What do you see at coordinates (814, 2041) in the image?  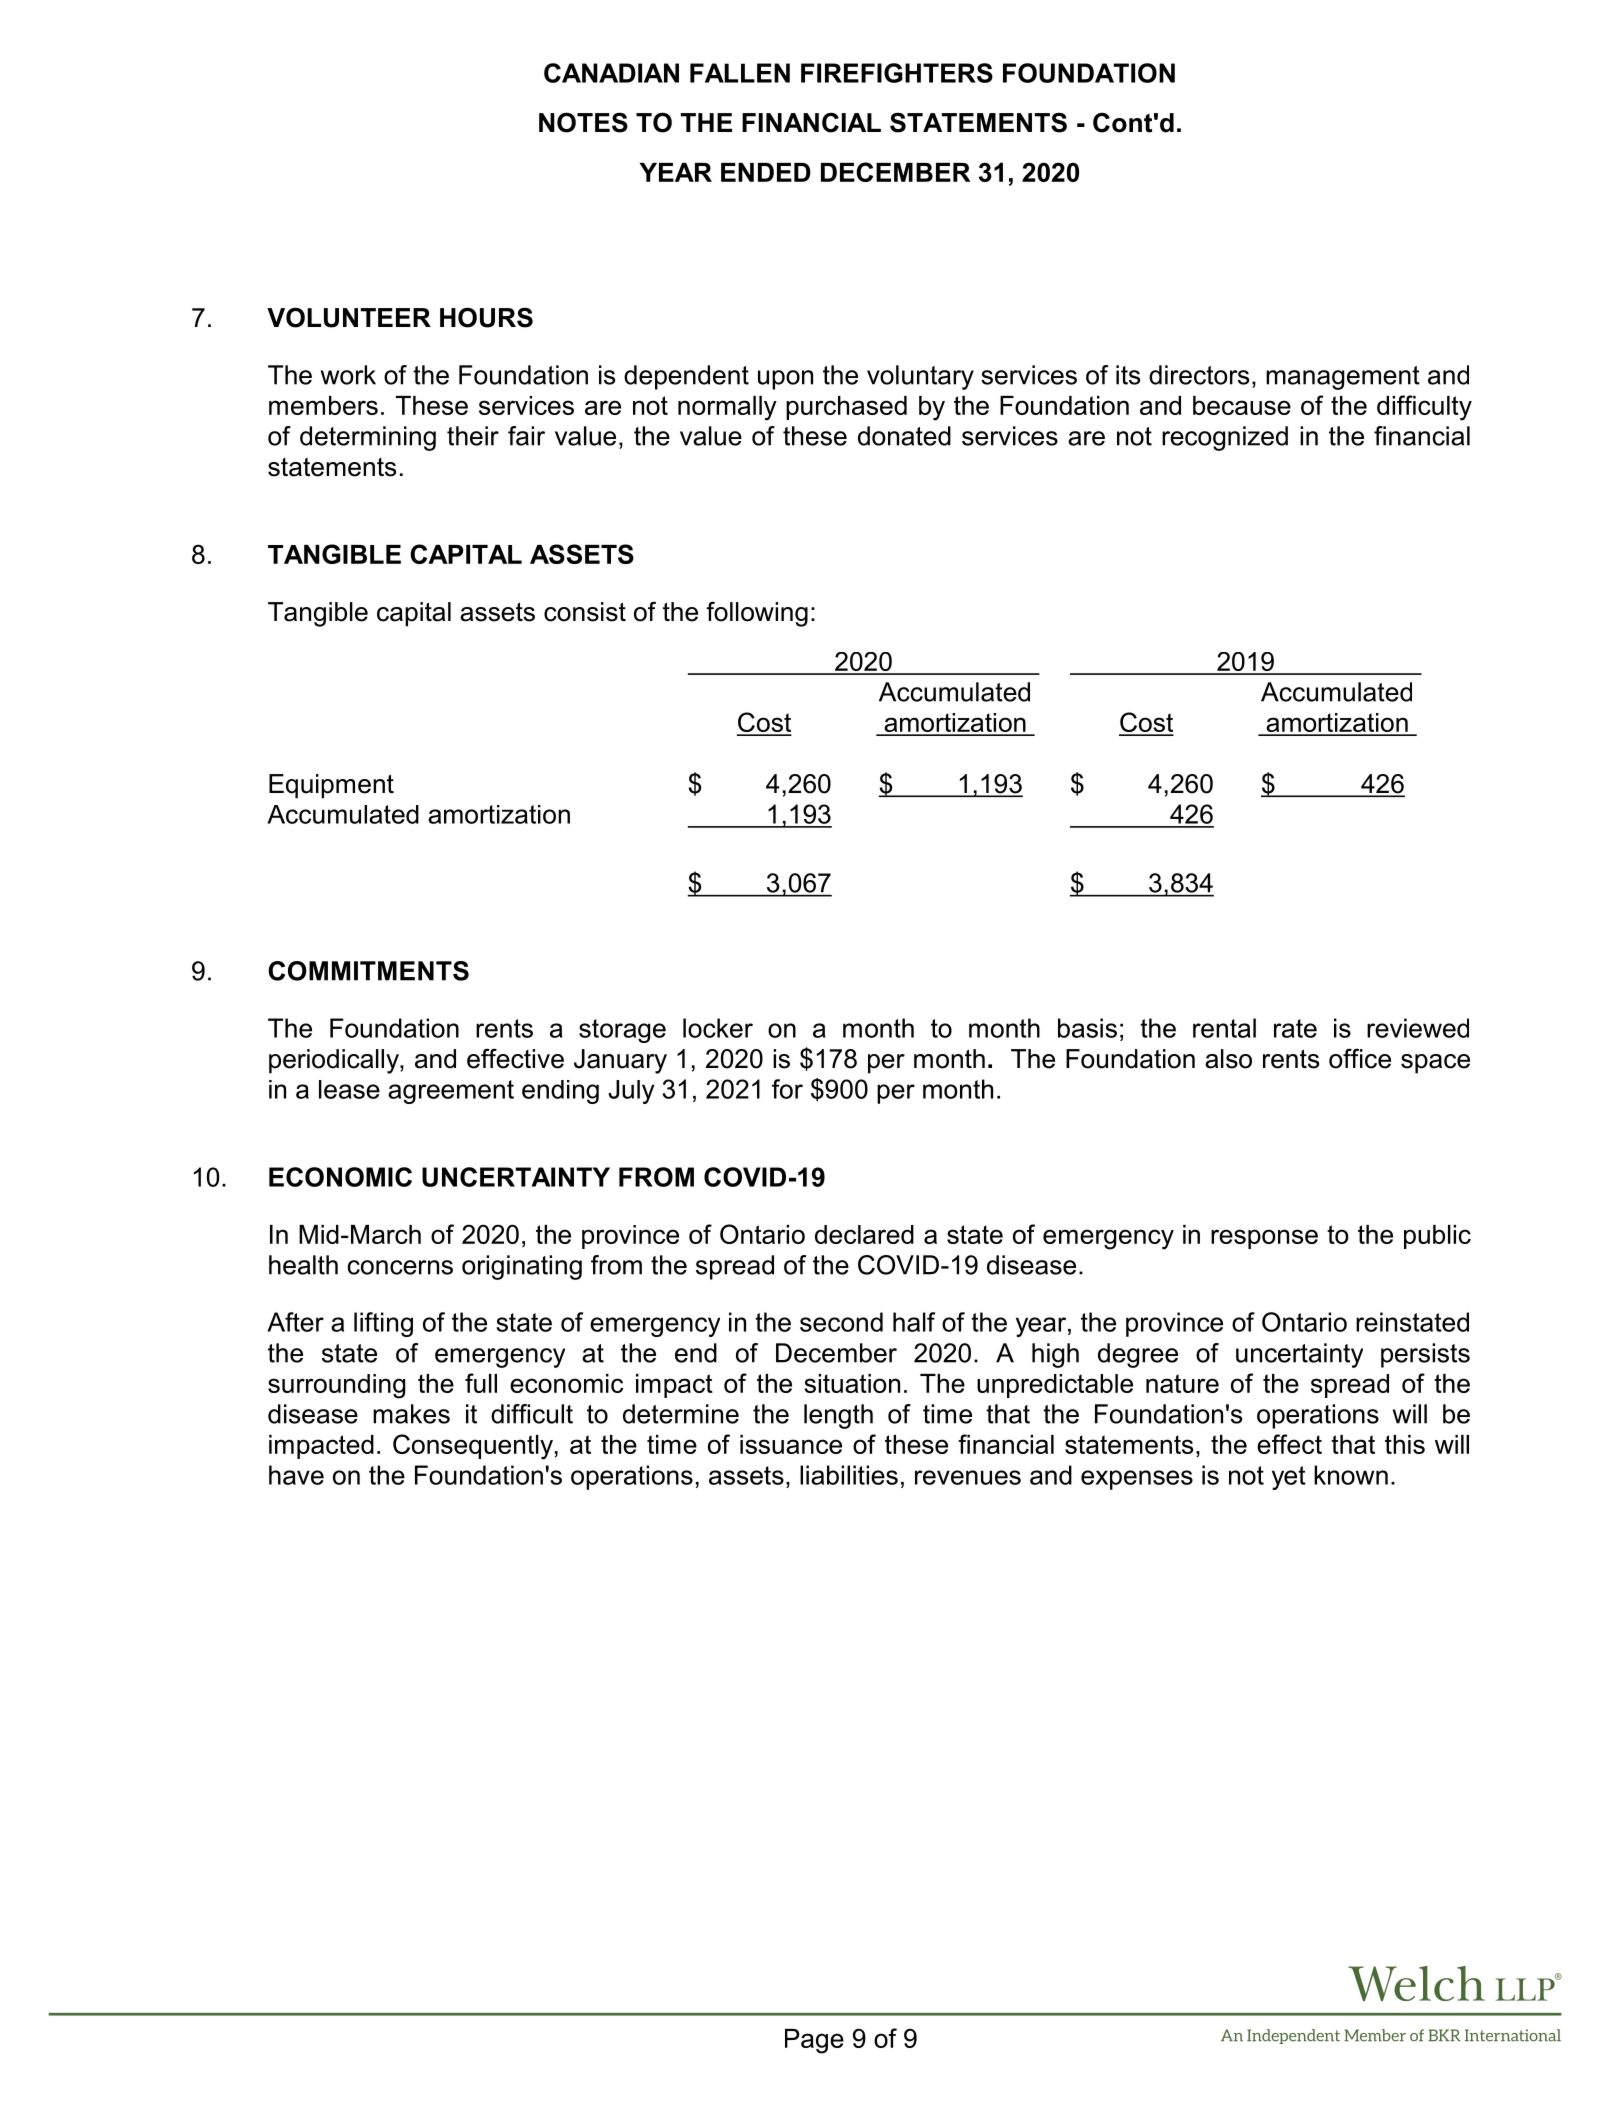 I see `Page` at bounding box center [814, 2041].
